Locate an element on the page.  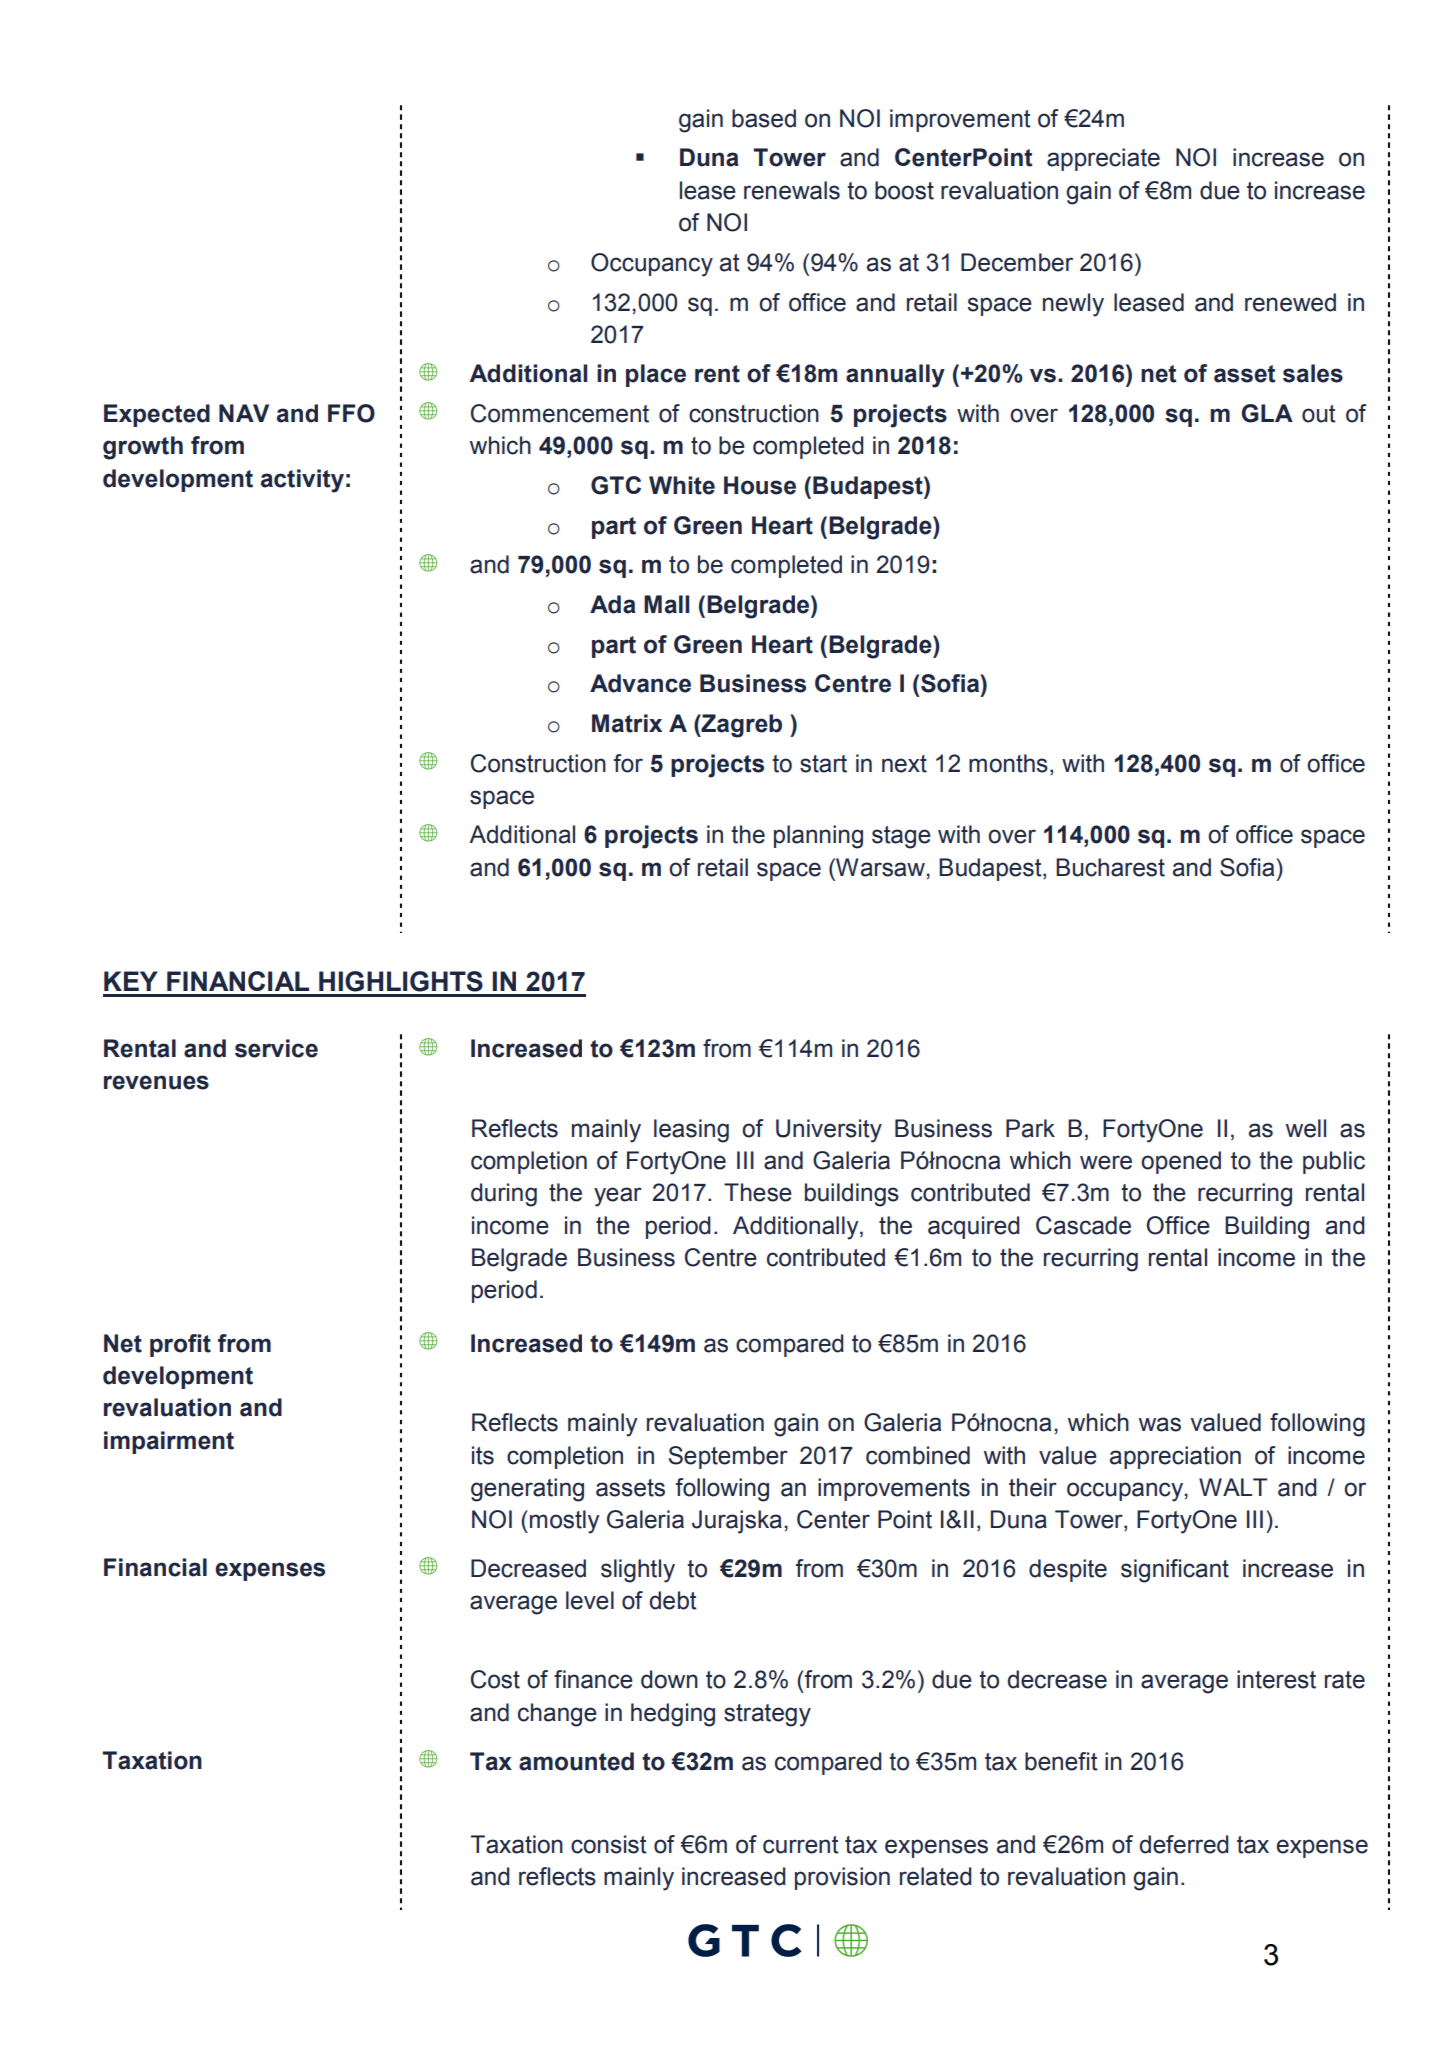
renewals is located at coordinates (792, 190).
